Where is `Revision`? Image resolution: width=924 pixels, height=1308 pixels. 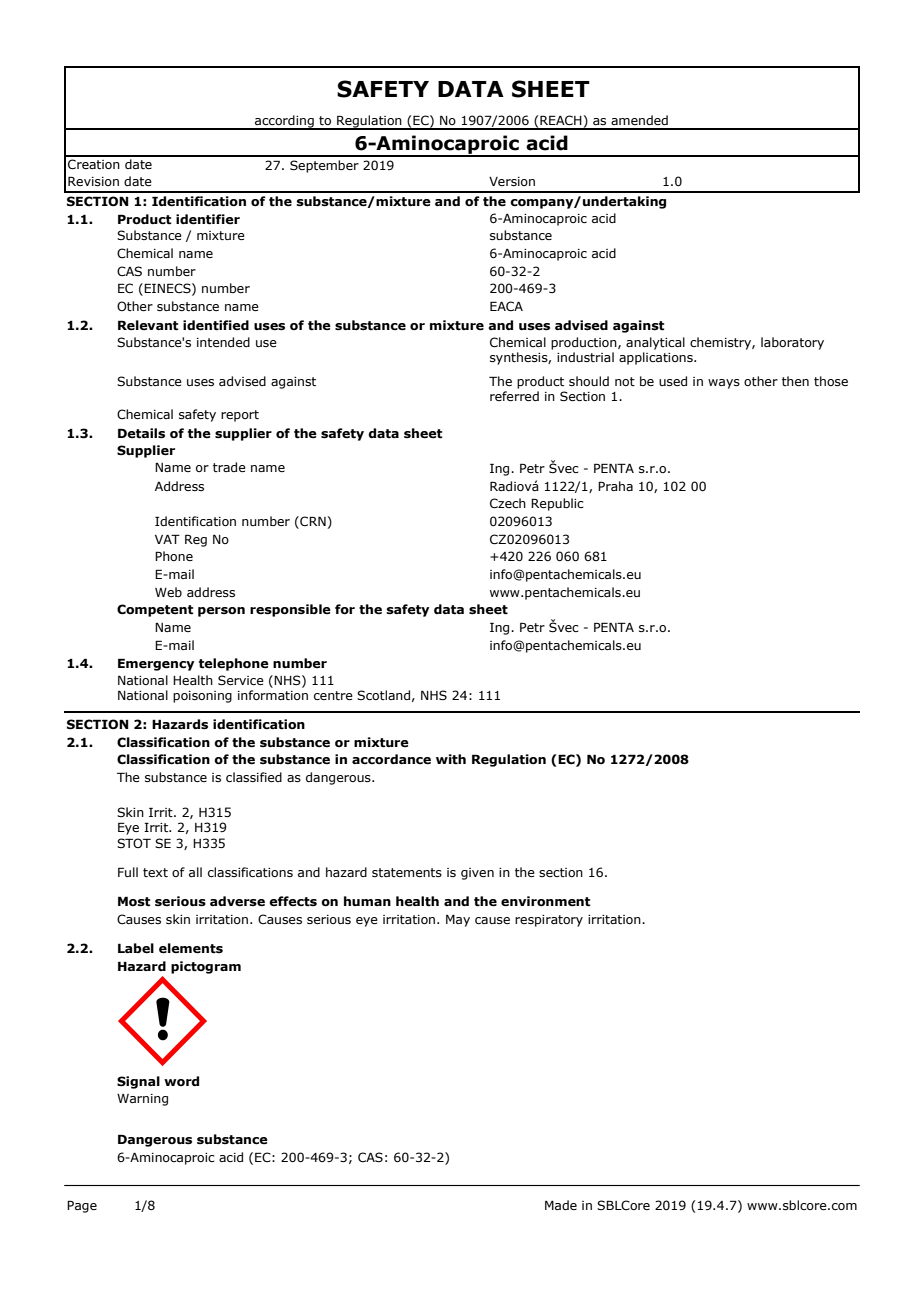 Revision is located at coordinates (93, 181).
